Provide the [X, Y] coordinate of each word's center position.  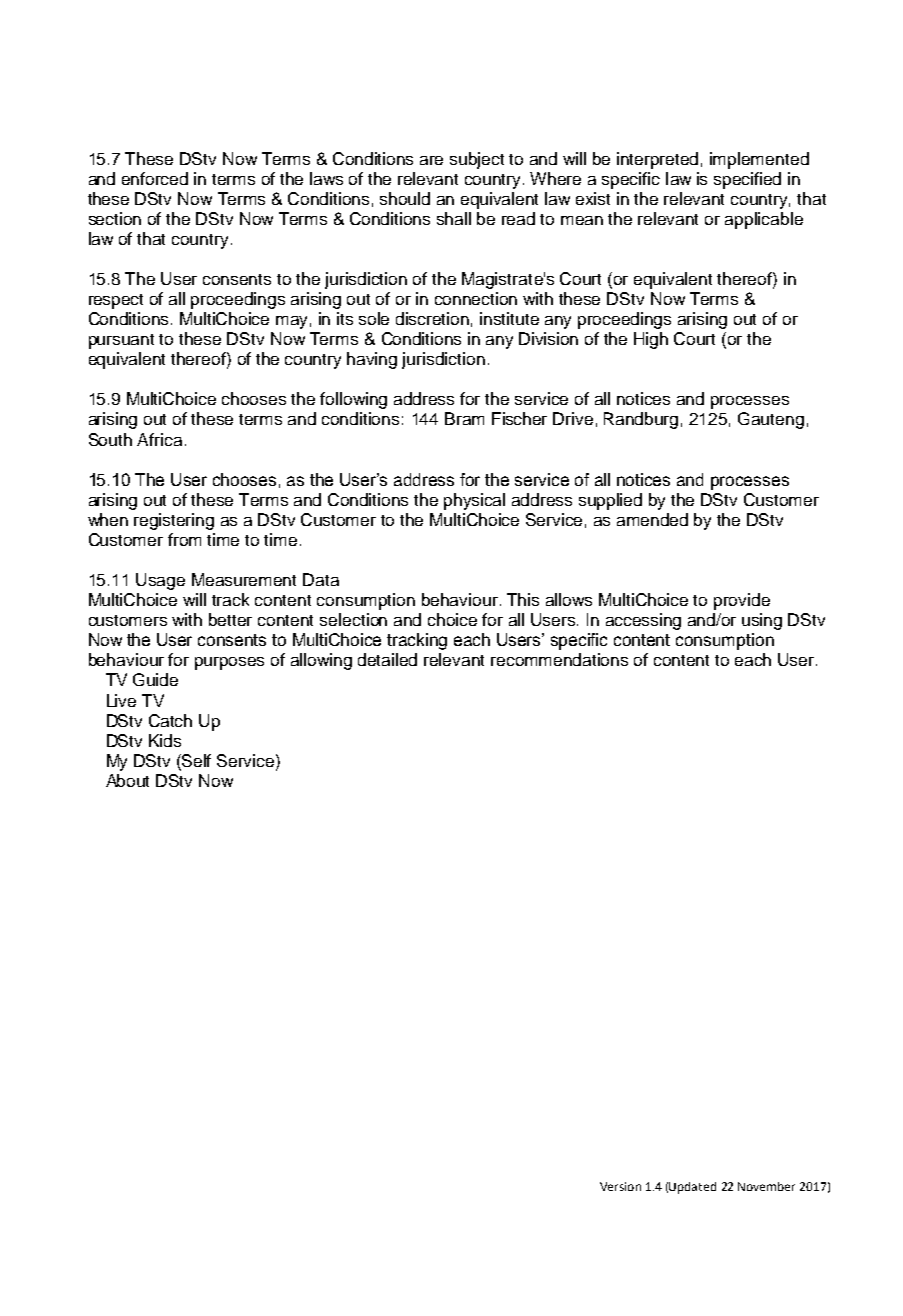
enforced [155, 178]
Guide [155, 679]
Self [196, 760]
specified [747, 180]
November [766, 1186]
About [127, 780]
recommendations [559, 659]
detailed [387, 659]
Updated [692, 1188]
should [405, 198]
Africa [159, 439]
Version [620, 1186]
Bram [464, 418]
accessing [643, 621]
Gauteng [771, 420]
